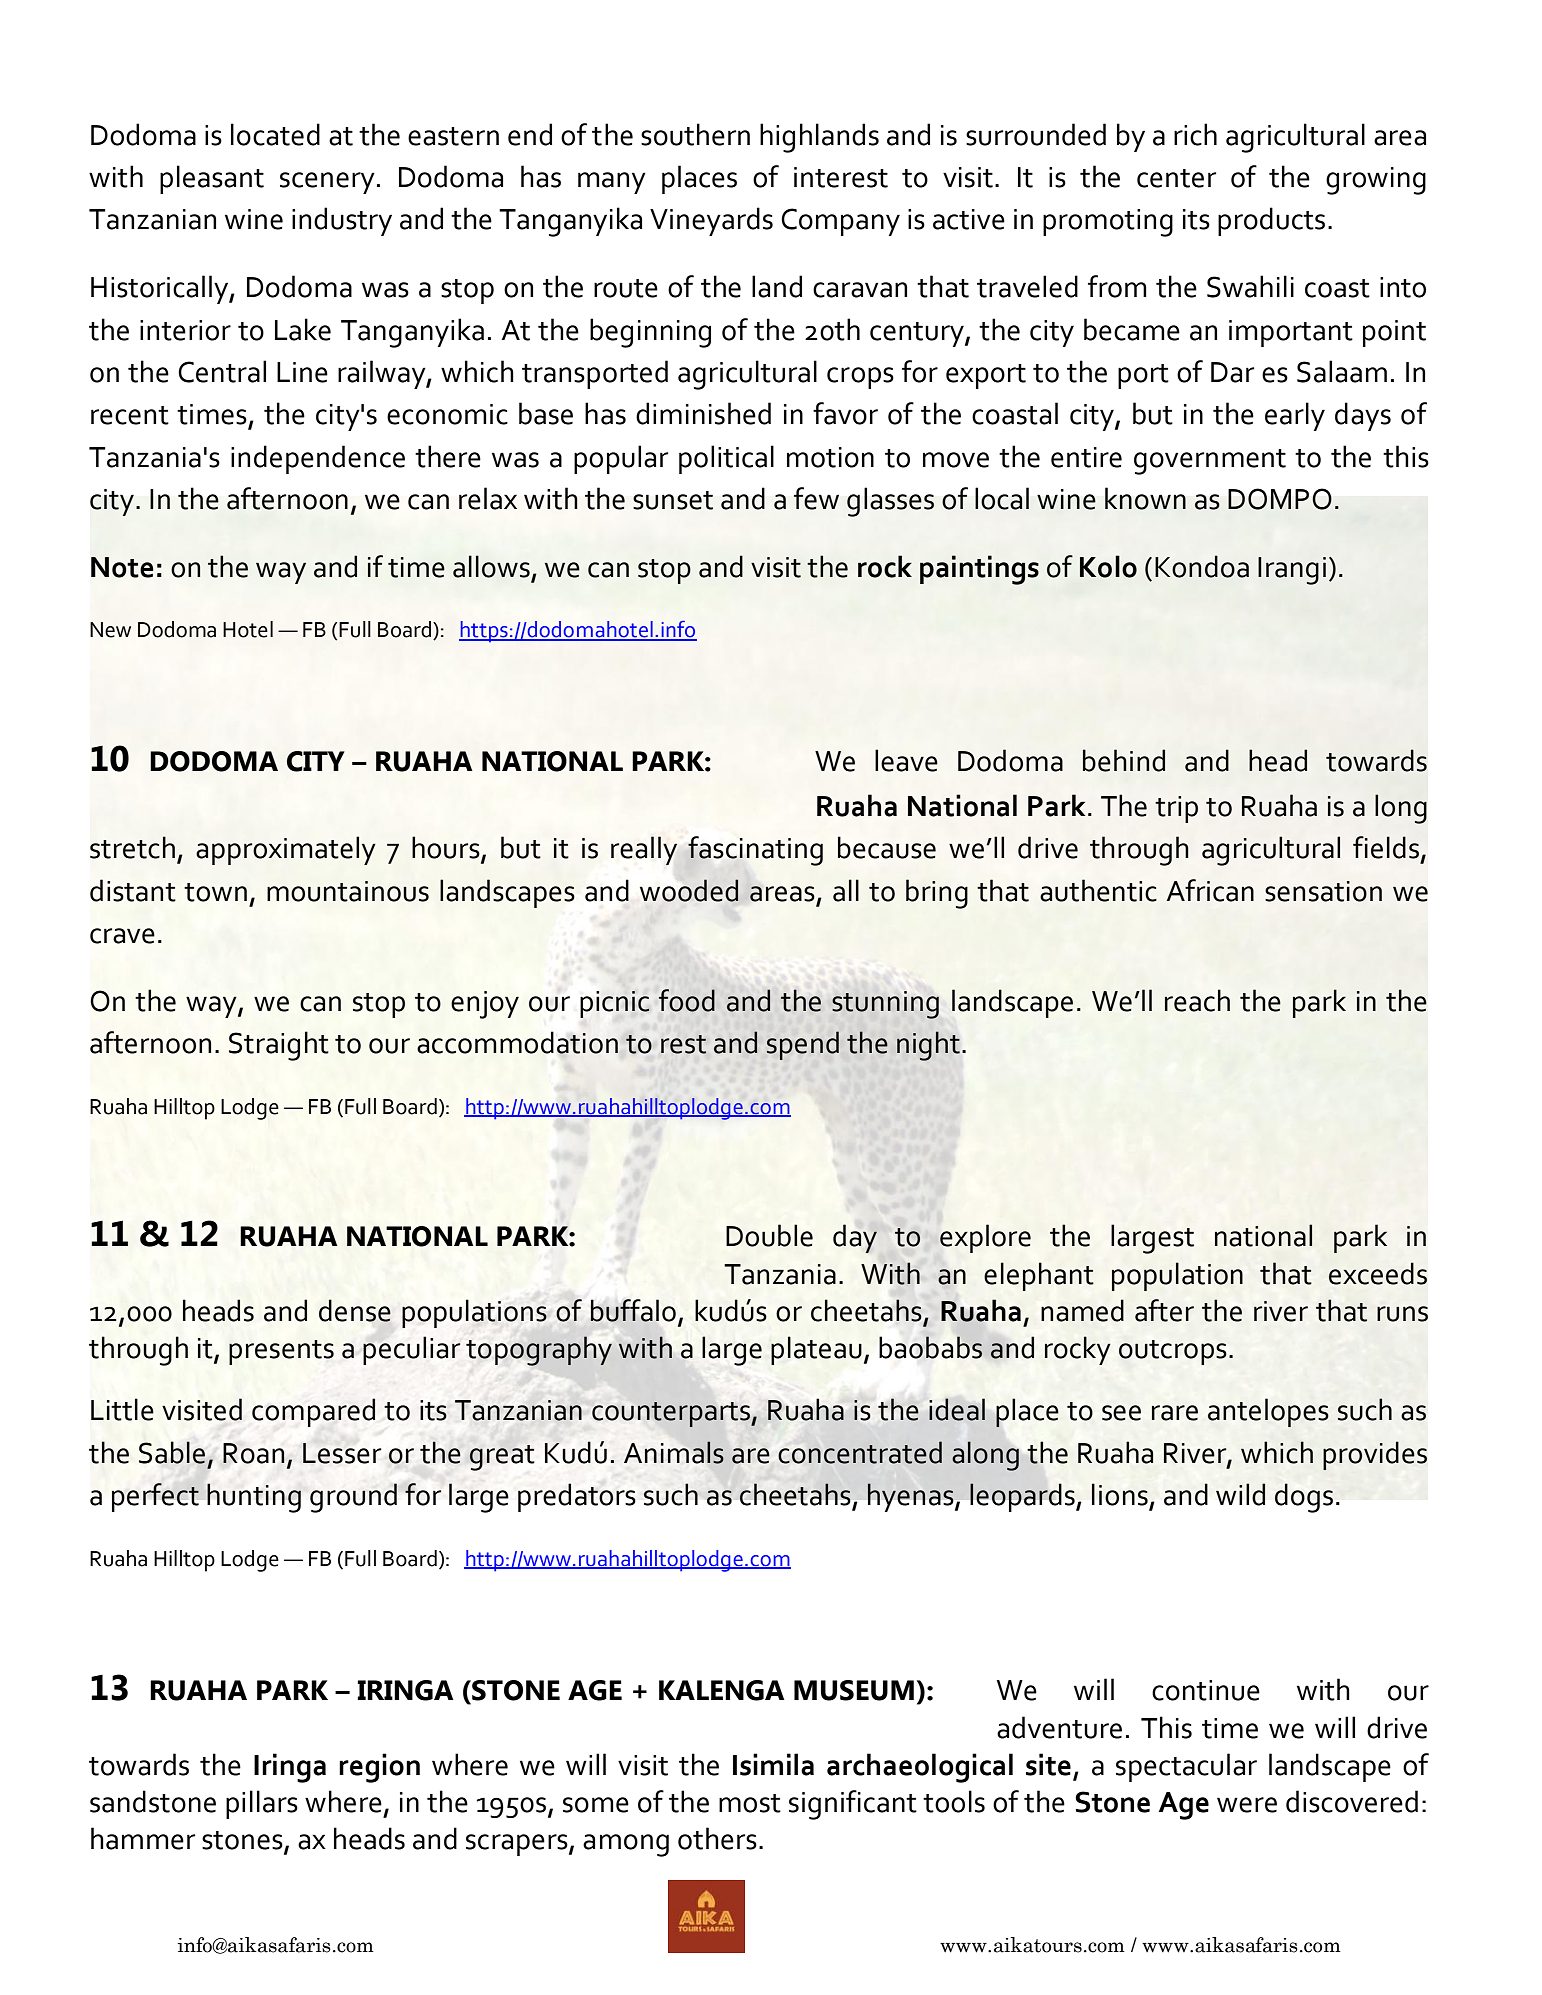 The image size is (1542, 1995). Describe the element at coordinates (1124, 760) in the screenshot. I see `behind` at that location.
